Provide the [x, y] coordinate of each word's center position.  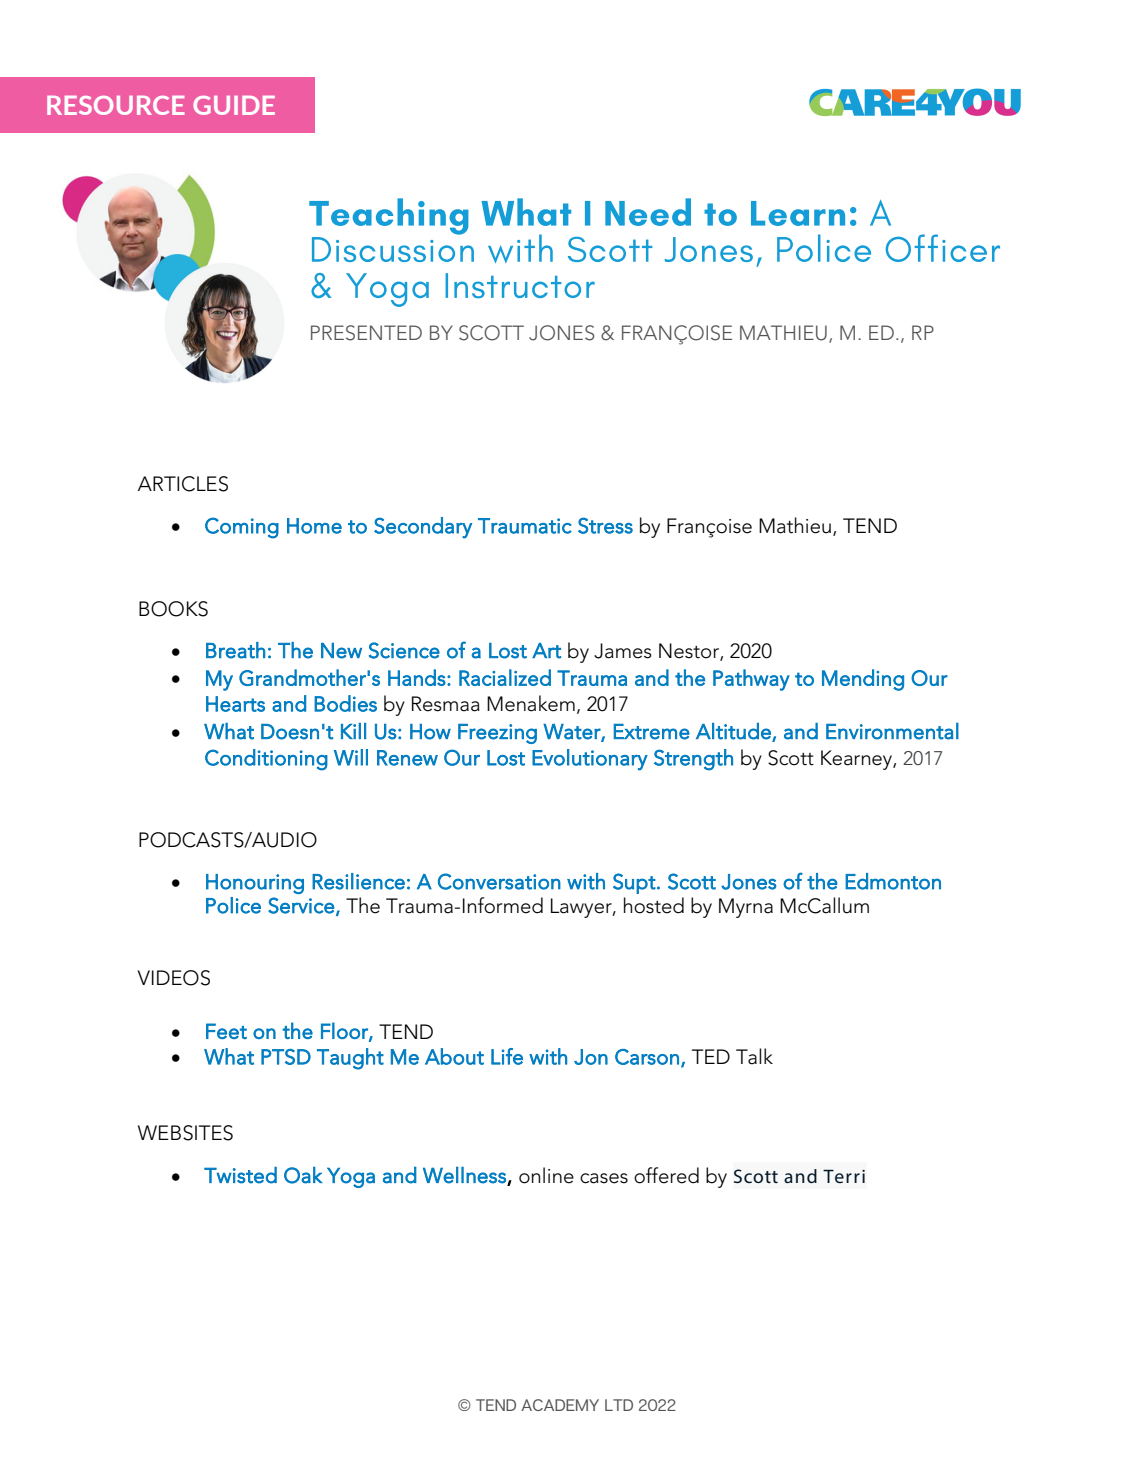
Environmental [892, 731]
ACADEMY [560, 1405]
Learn [798, 213]
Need [648, 212]
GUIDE [234, 105]
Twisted [240, 1175]
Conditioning [266, 760]
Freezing [497, 734]
